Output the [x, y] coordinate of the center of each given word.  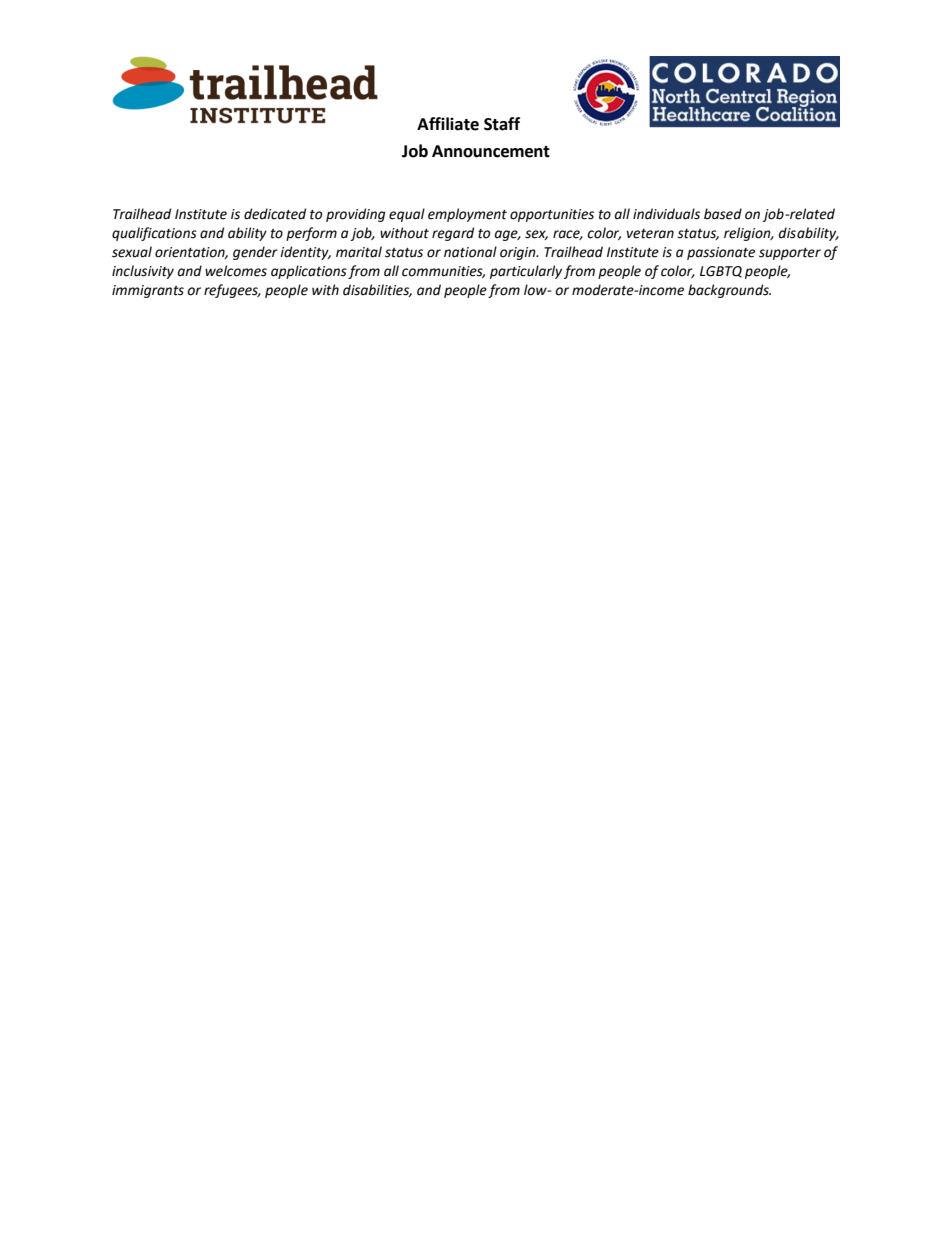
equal [407, 215]
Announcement [491, 151]
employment [467, 215]
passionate [721, 253]
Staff [502, 124]
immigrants [148, 291]
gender [255, 253]
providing [355, 215]
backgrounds [729, 291]
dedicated [275, 214]
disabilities [377, 290]
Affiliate [448, 124]
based [723, 214]
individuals [666, 214]
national [470, 252]
